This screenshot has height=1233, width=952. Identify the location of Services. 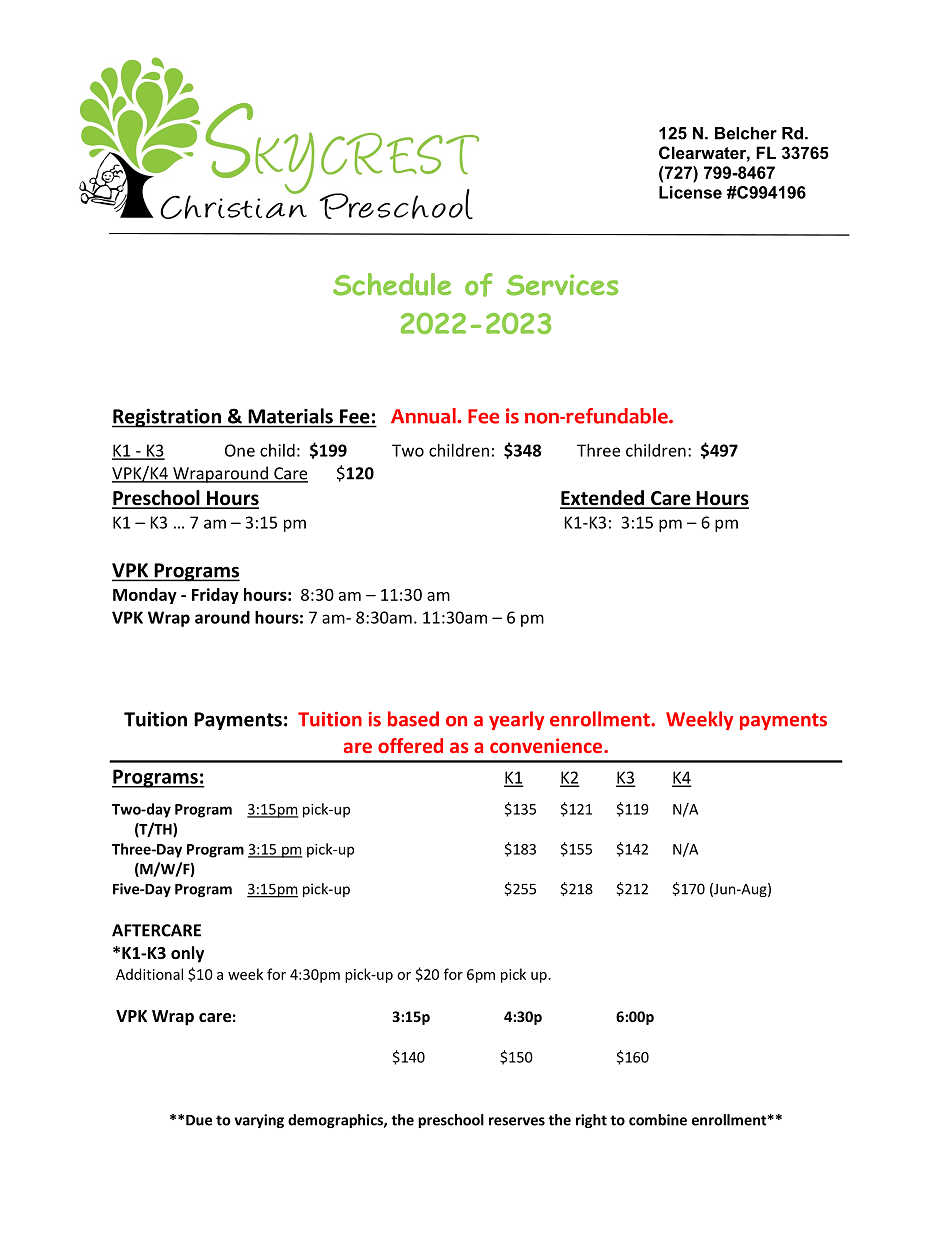
(562, 285).
